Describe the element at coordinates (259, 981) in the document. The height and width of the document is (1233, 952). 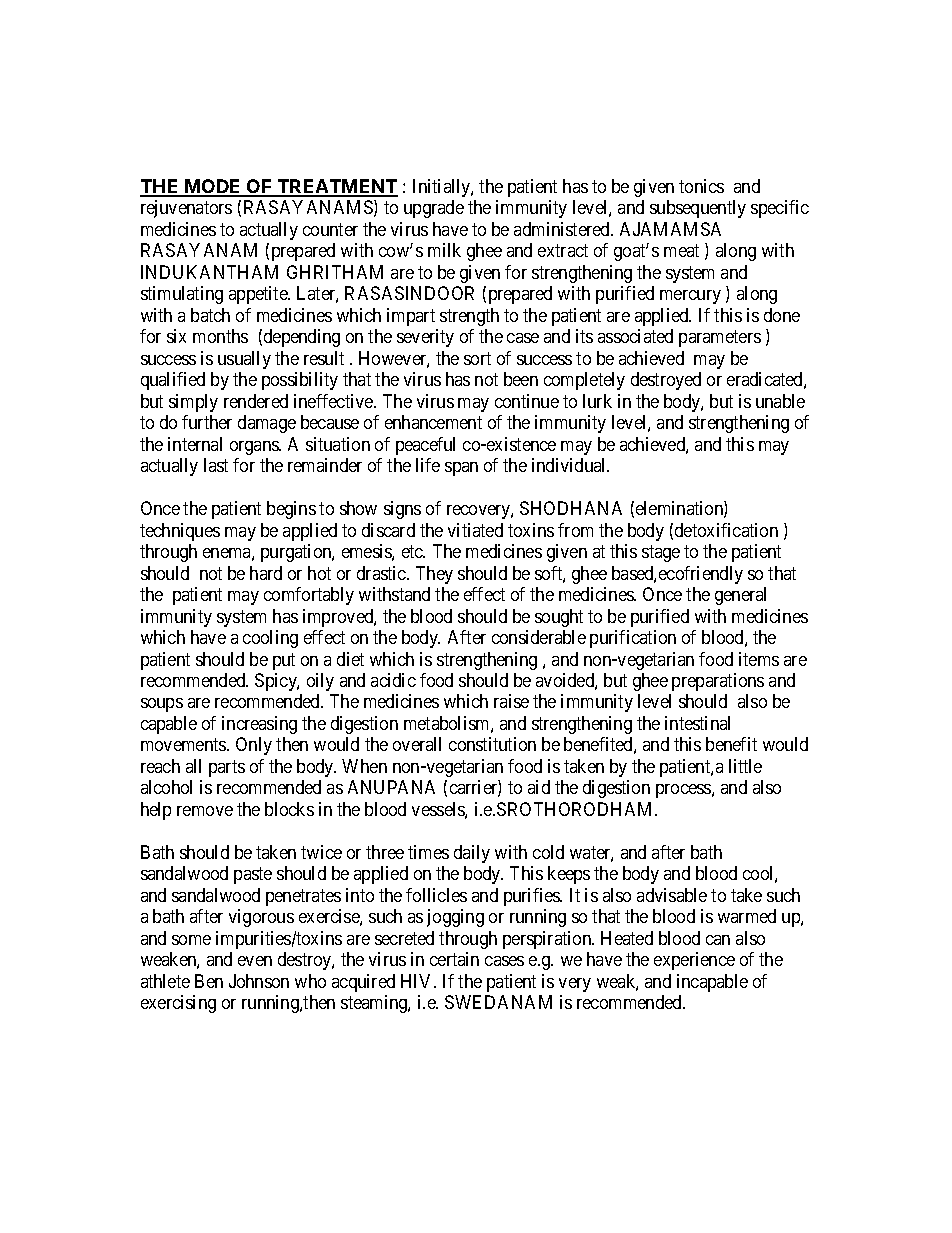
I see `Johnson` at that location.
